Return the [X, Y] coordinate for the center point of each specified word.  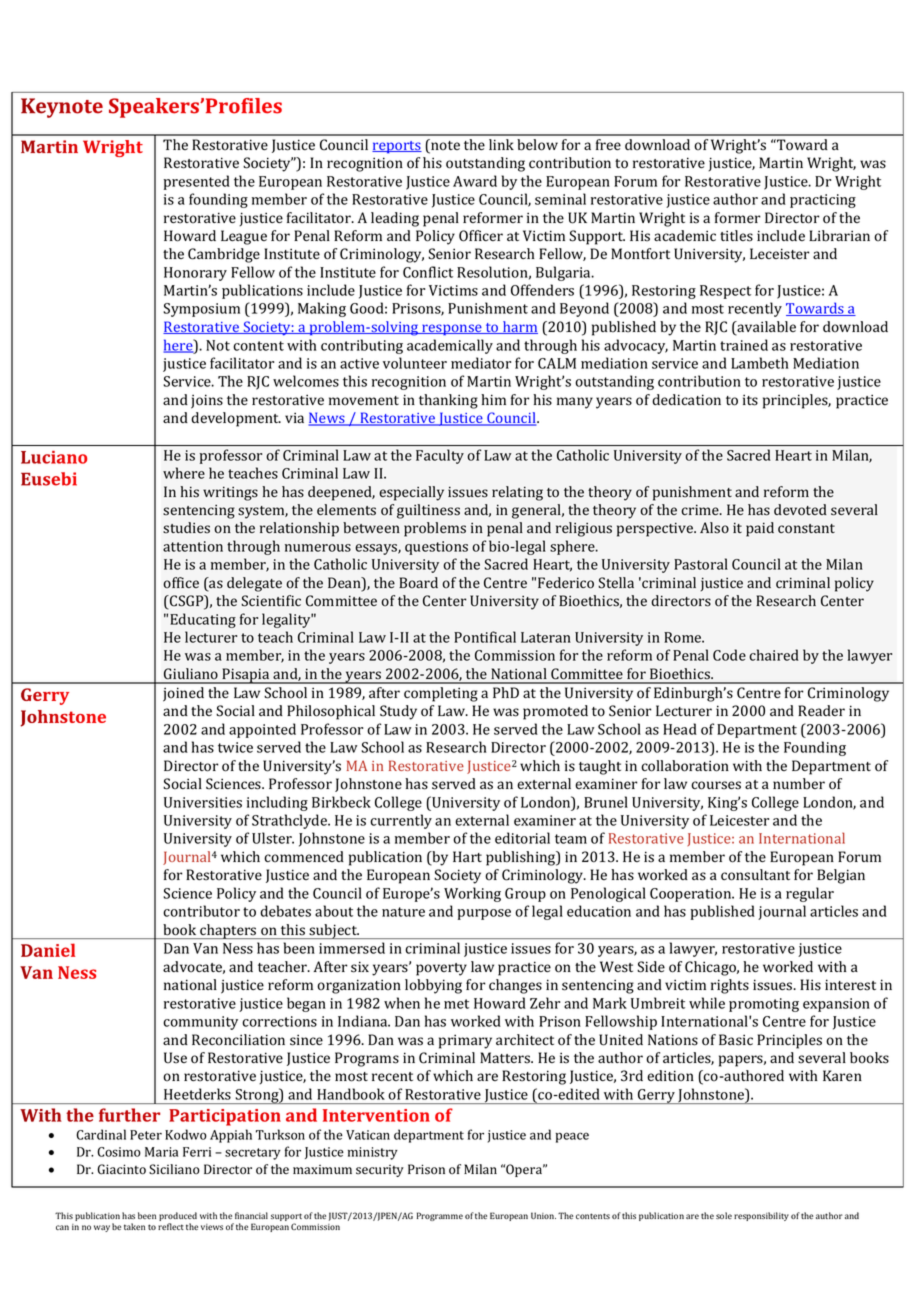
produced [178, 1216]
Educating [203, 620]
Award [475, 181]
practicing [823, 201]
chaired [774, 655]
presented [197, 182]
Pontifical [485, 637]
